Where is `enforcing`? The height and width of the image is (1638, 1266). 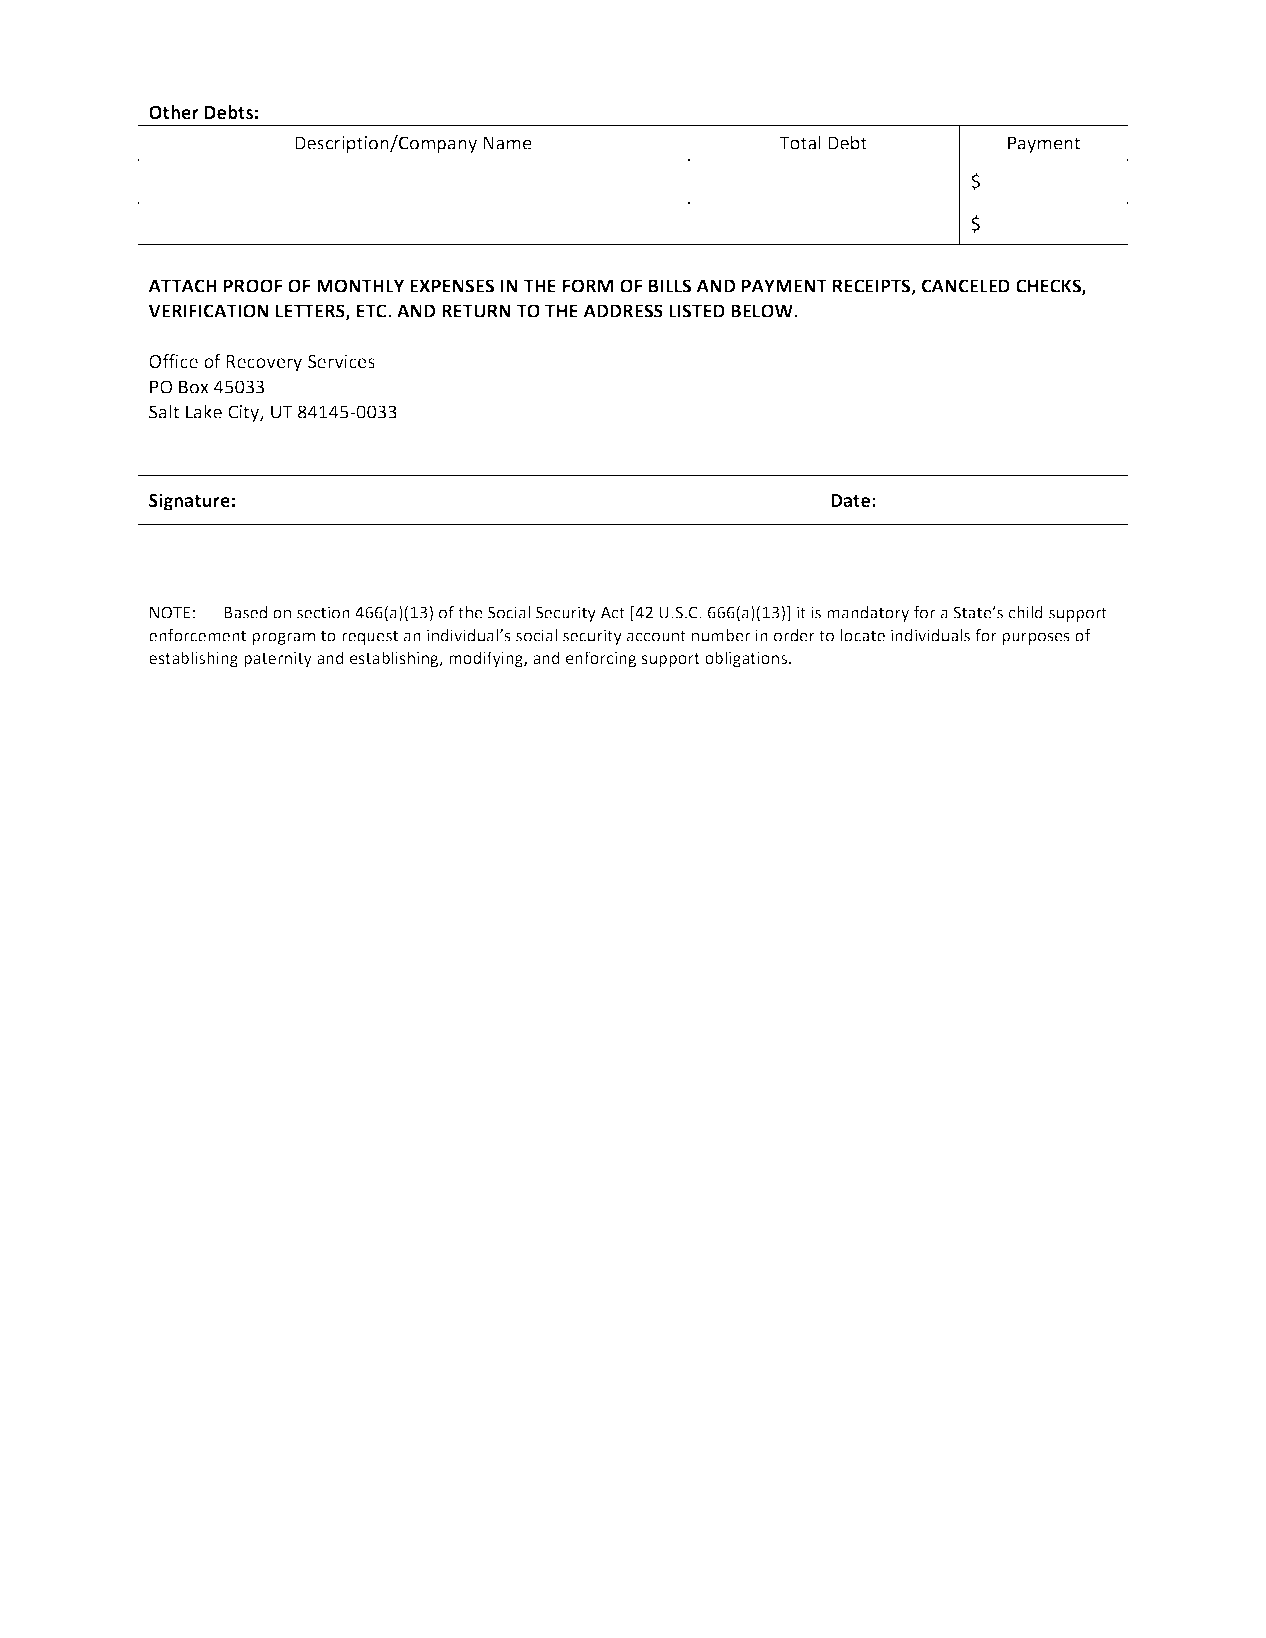 enforcing is located at coordinates (601, 659).
